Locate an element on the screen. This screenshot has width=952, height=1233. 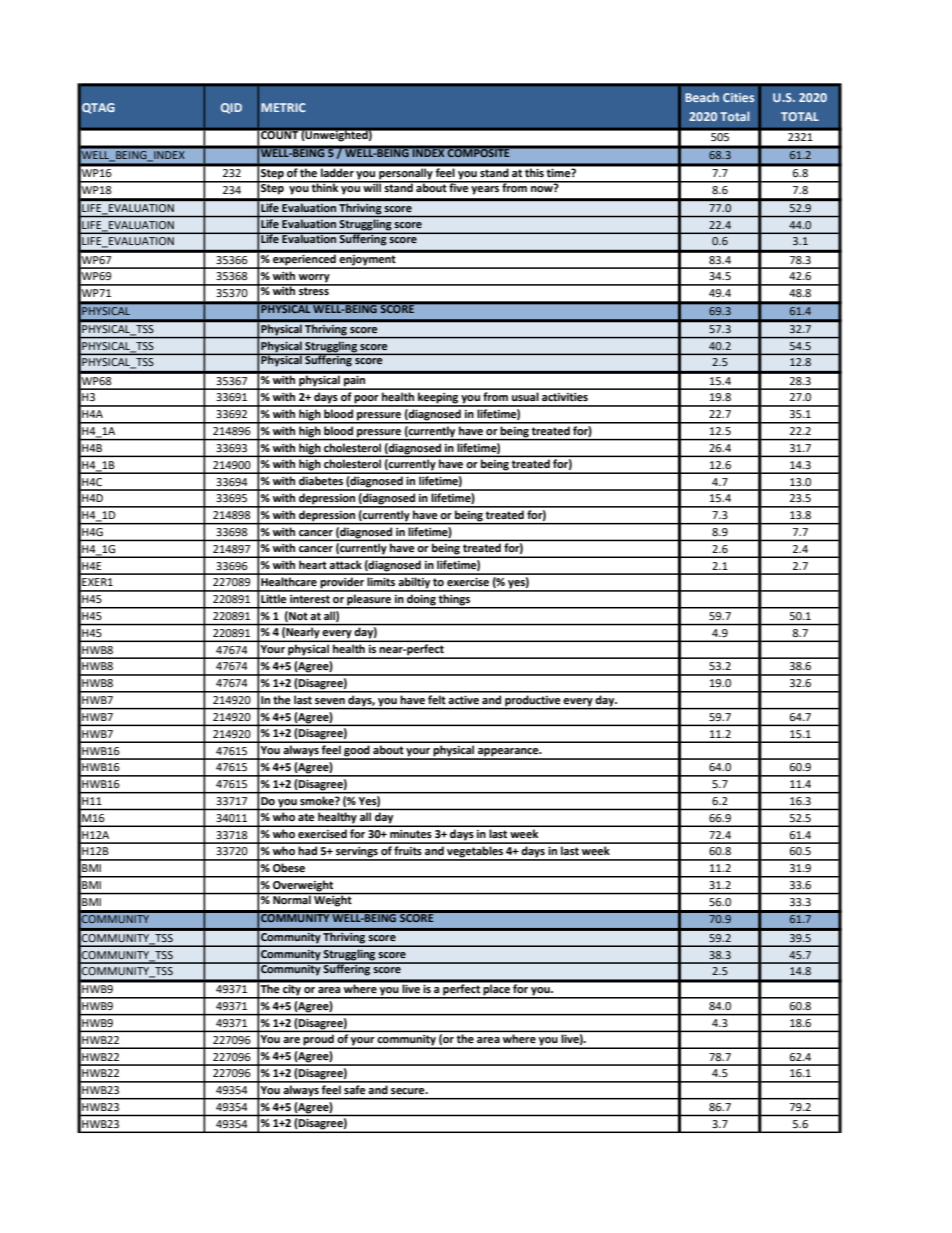
poor is located at coordinates (367, 400).
